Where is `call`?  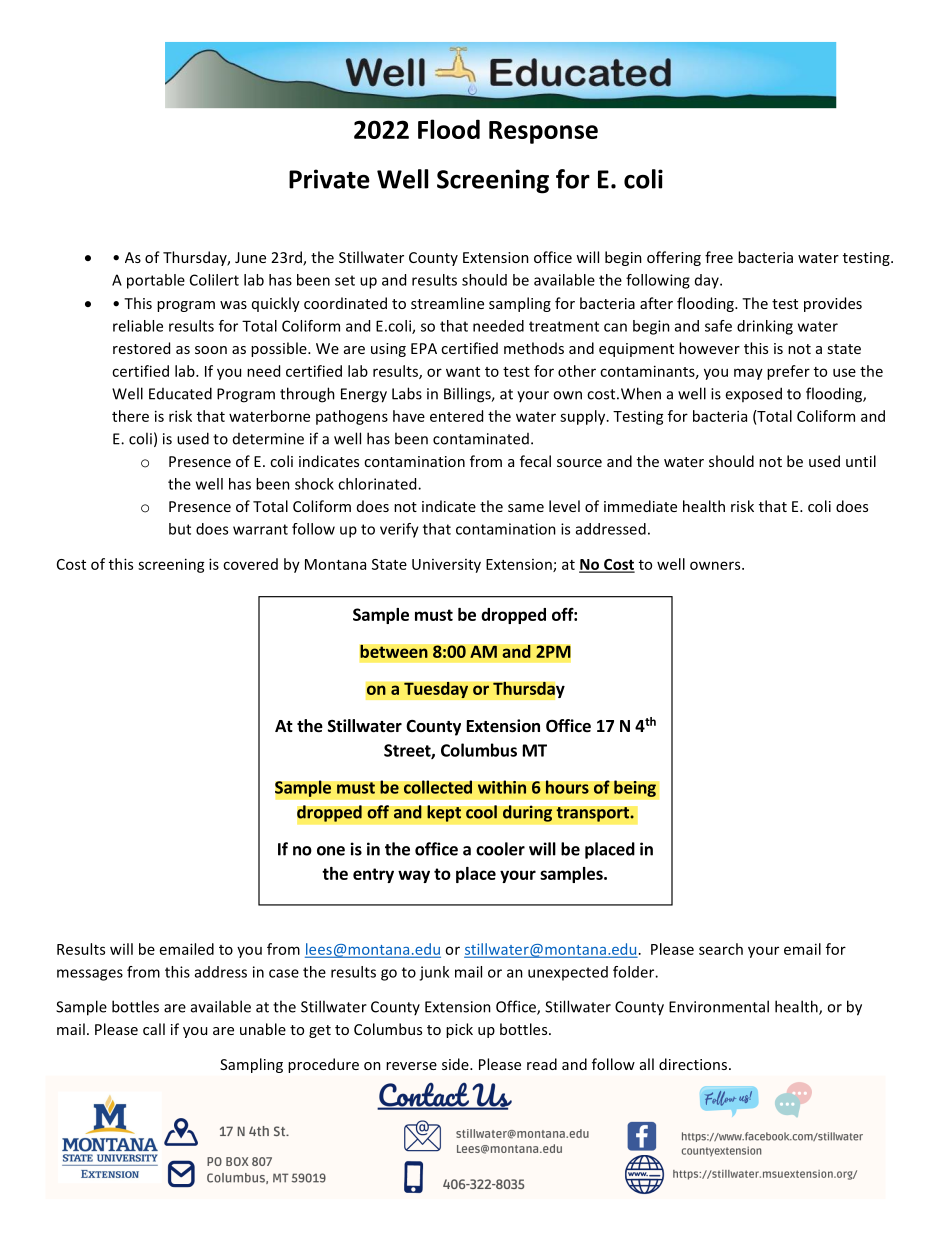 call is located at coordinates (154, 1029).
